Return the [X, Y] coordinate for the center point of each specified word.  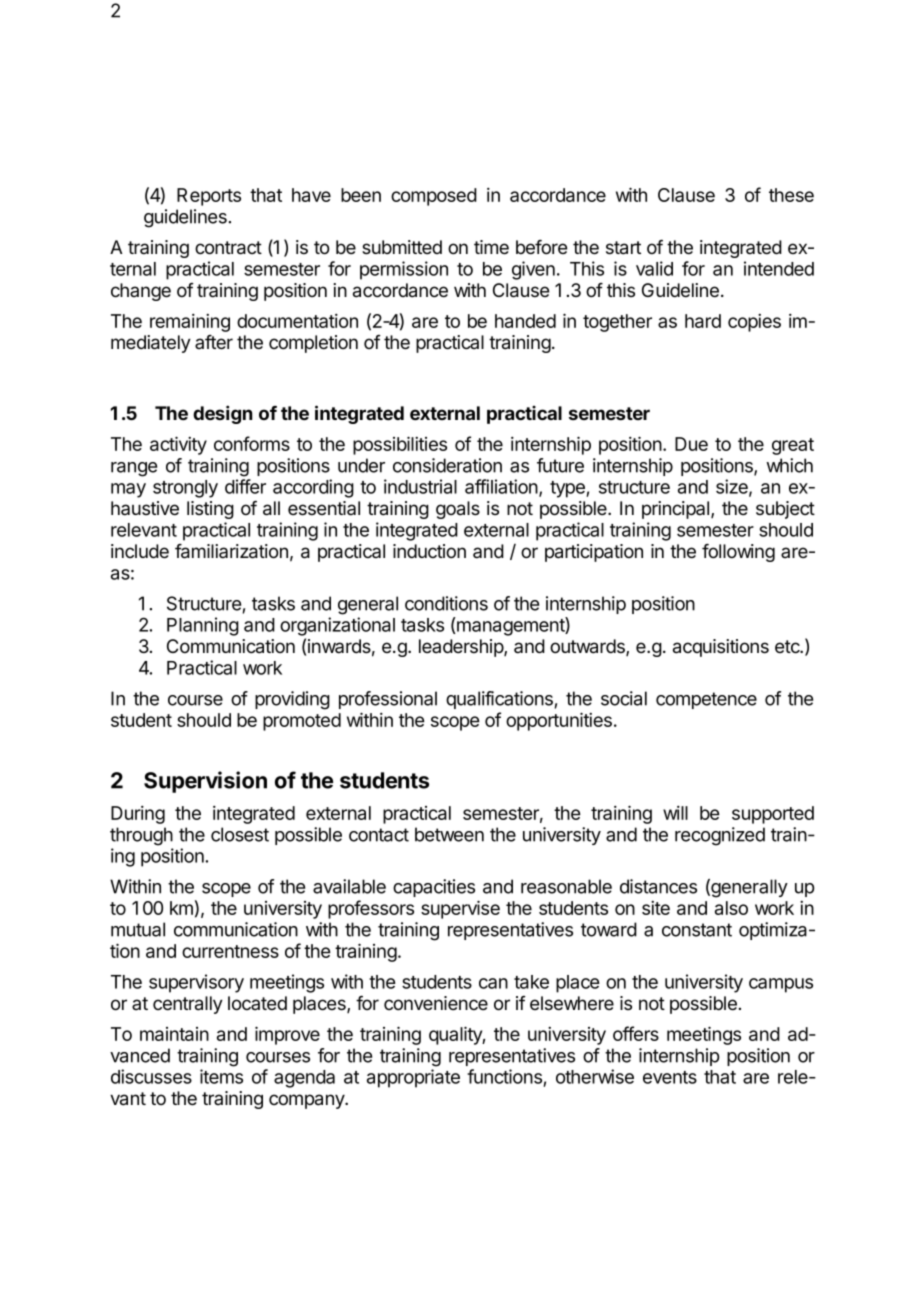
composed [434, 197]
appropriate [413, 1078]
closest [240, 834]
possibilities [400, 445]
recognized [720, 836]
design [222, 414]
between [449, 834]
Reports [209, 197]
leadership [462, 648]
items [221, 1076]
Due [691, 444]
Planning [203, 626]
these [791, 195]
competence [706, 700]
